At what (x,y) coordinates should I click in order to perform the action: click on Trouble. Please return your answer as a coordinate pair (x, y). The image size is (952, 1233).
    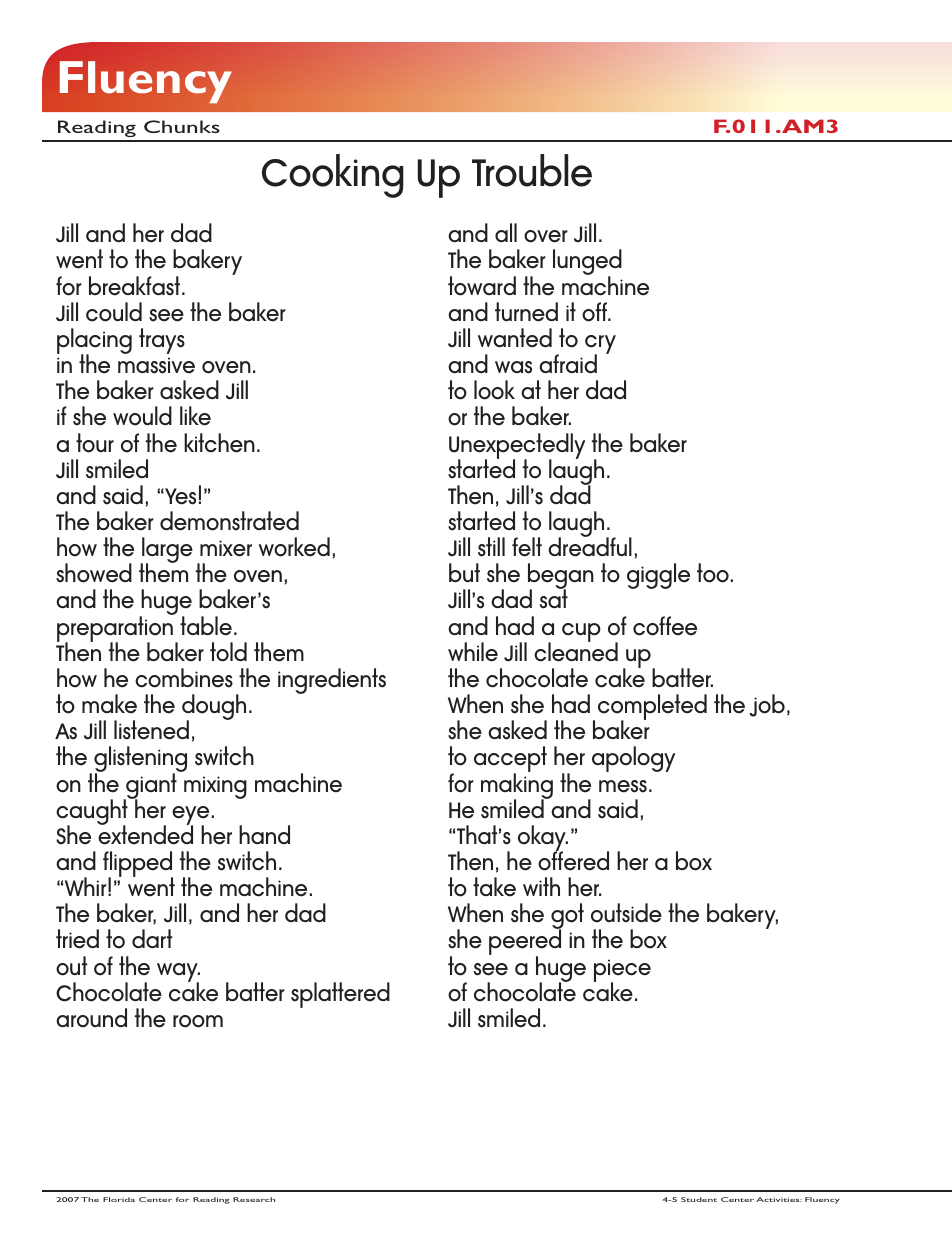
    Looking at the image, I should click on (532, 170).
